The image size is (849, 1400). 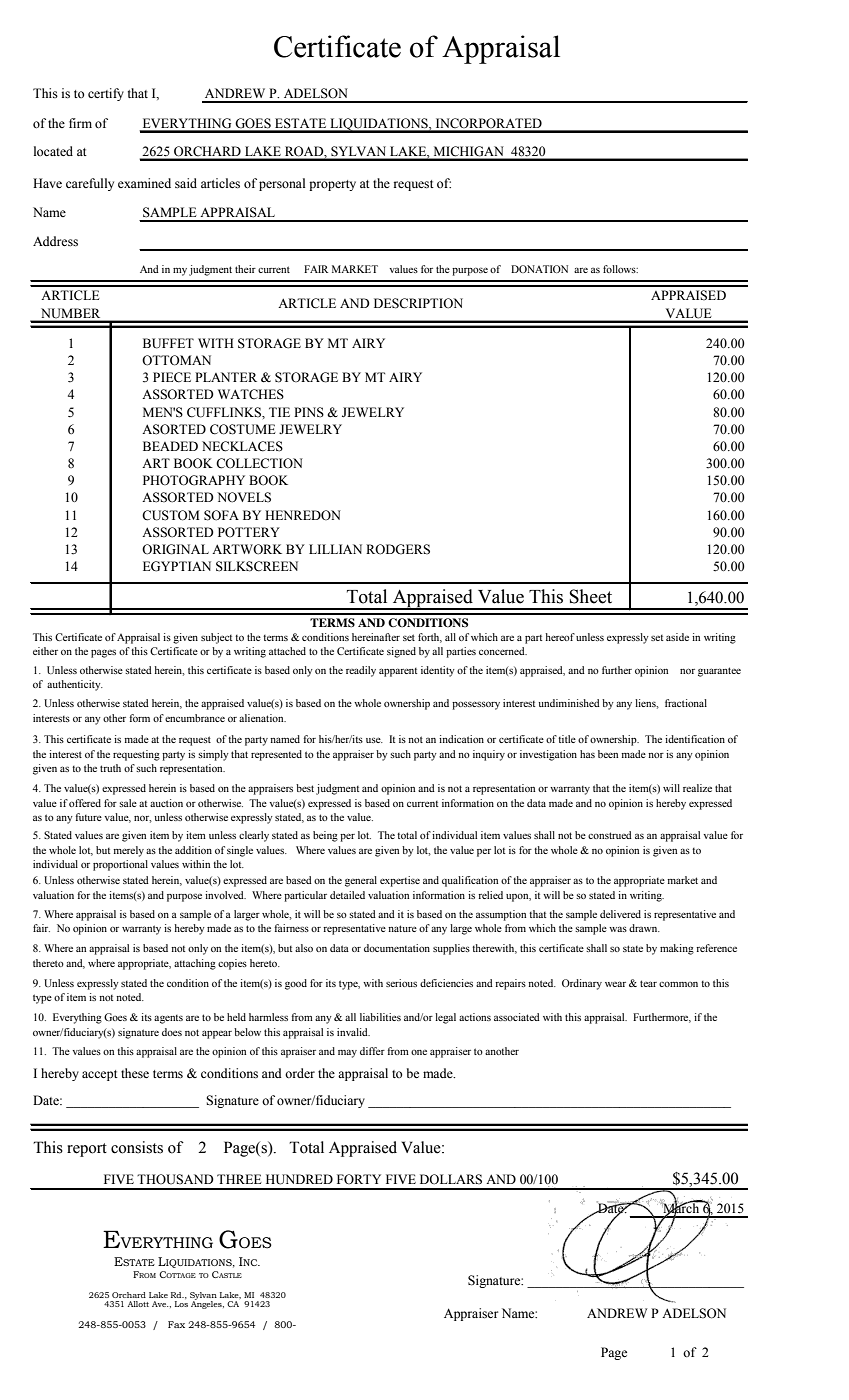 I want to click on DOLLARS, so click(x=451, y=1179).
